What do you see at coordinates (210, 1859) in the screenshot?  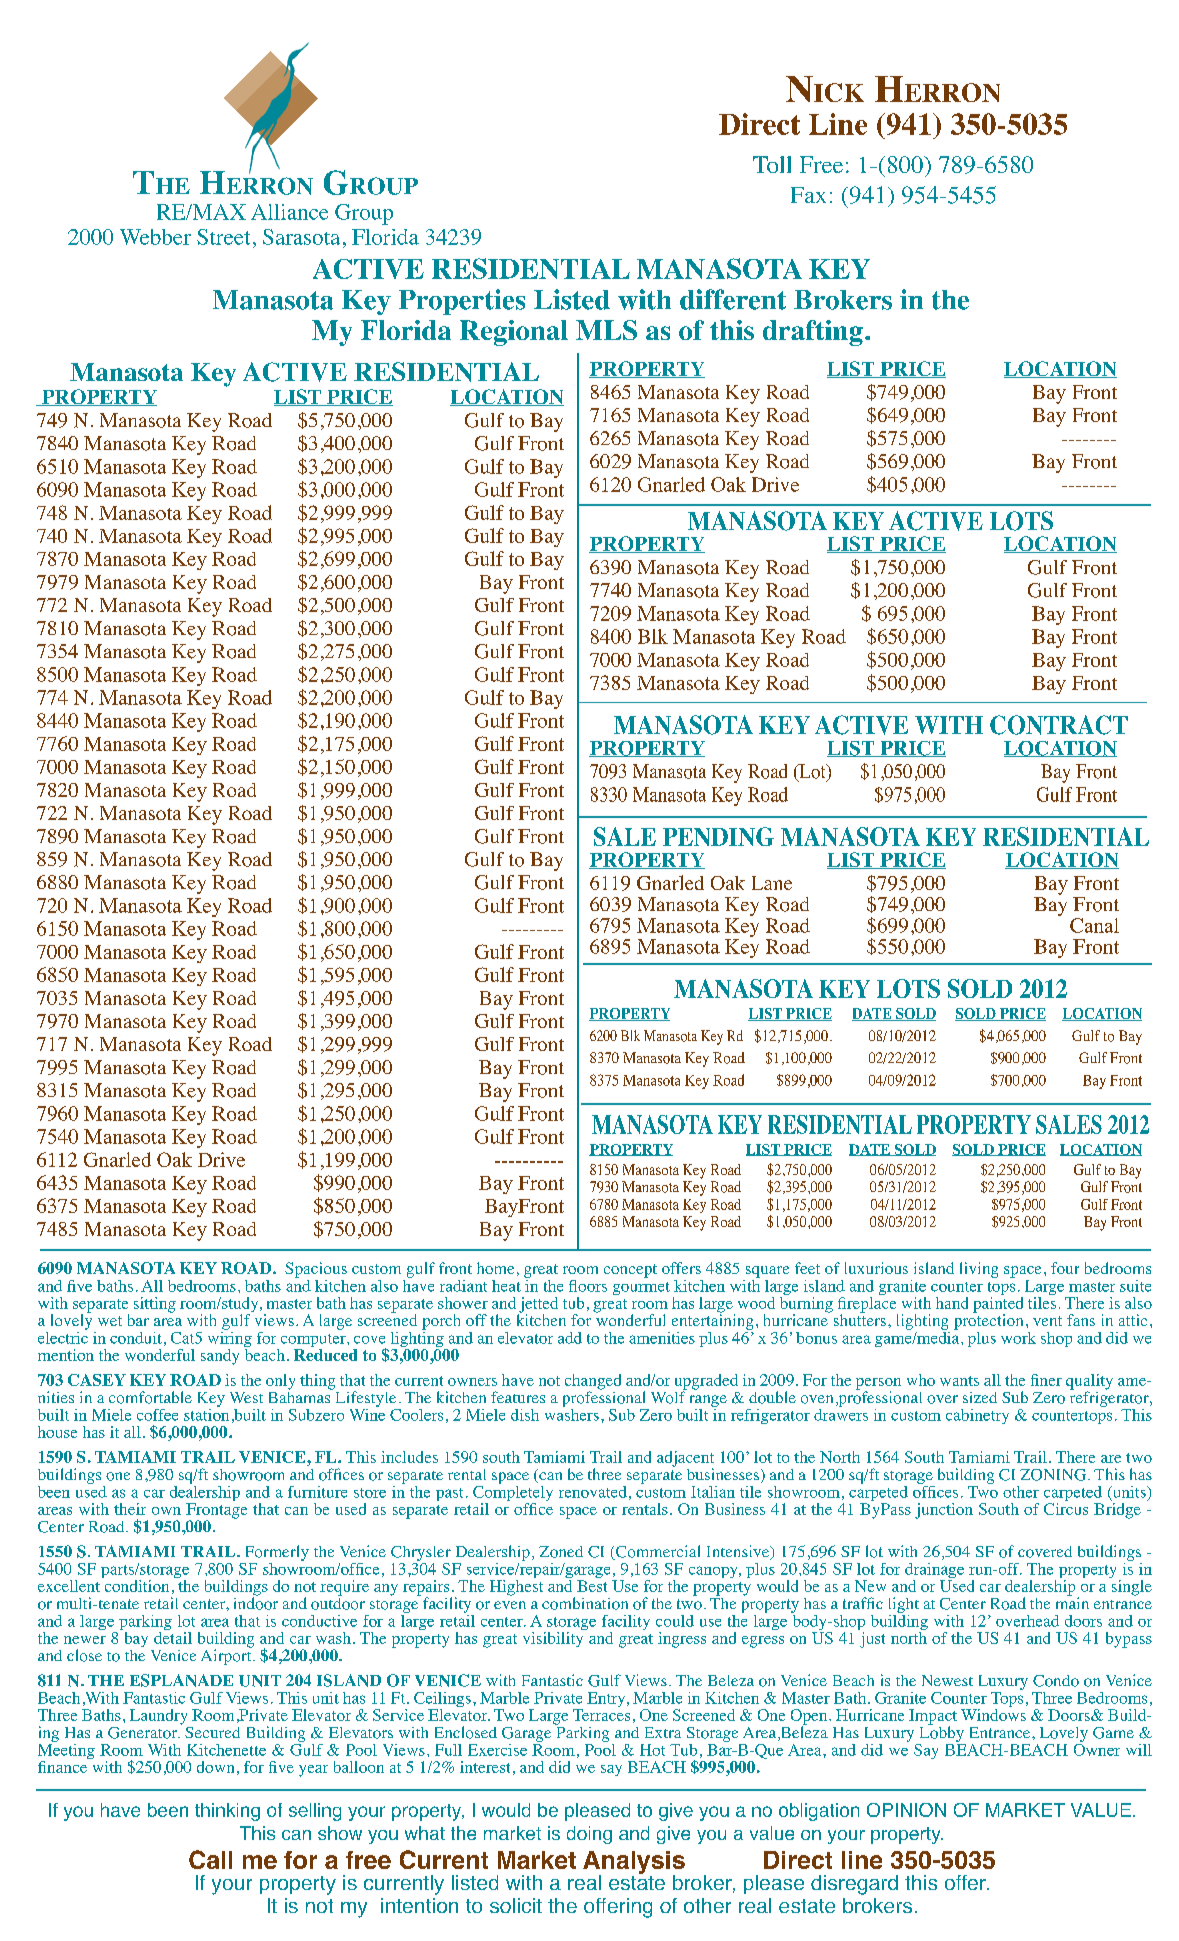 I see `Call` at bounding box center [210, 1859].
